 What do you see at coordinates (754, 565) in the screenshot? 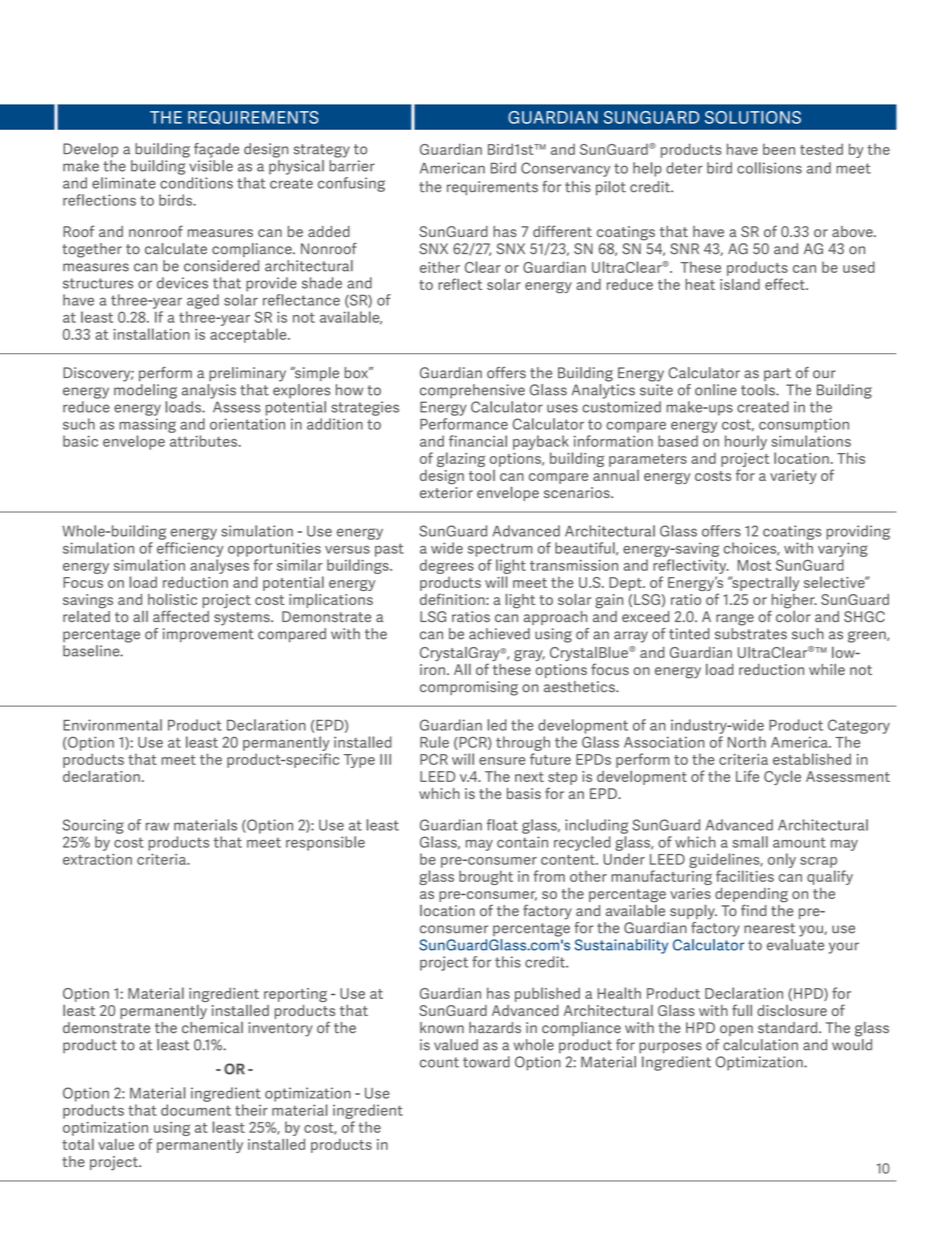
I see `Most` at bounding box center [754, 565].
